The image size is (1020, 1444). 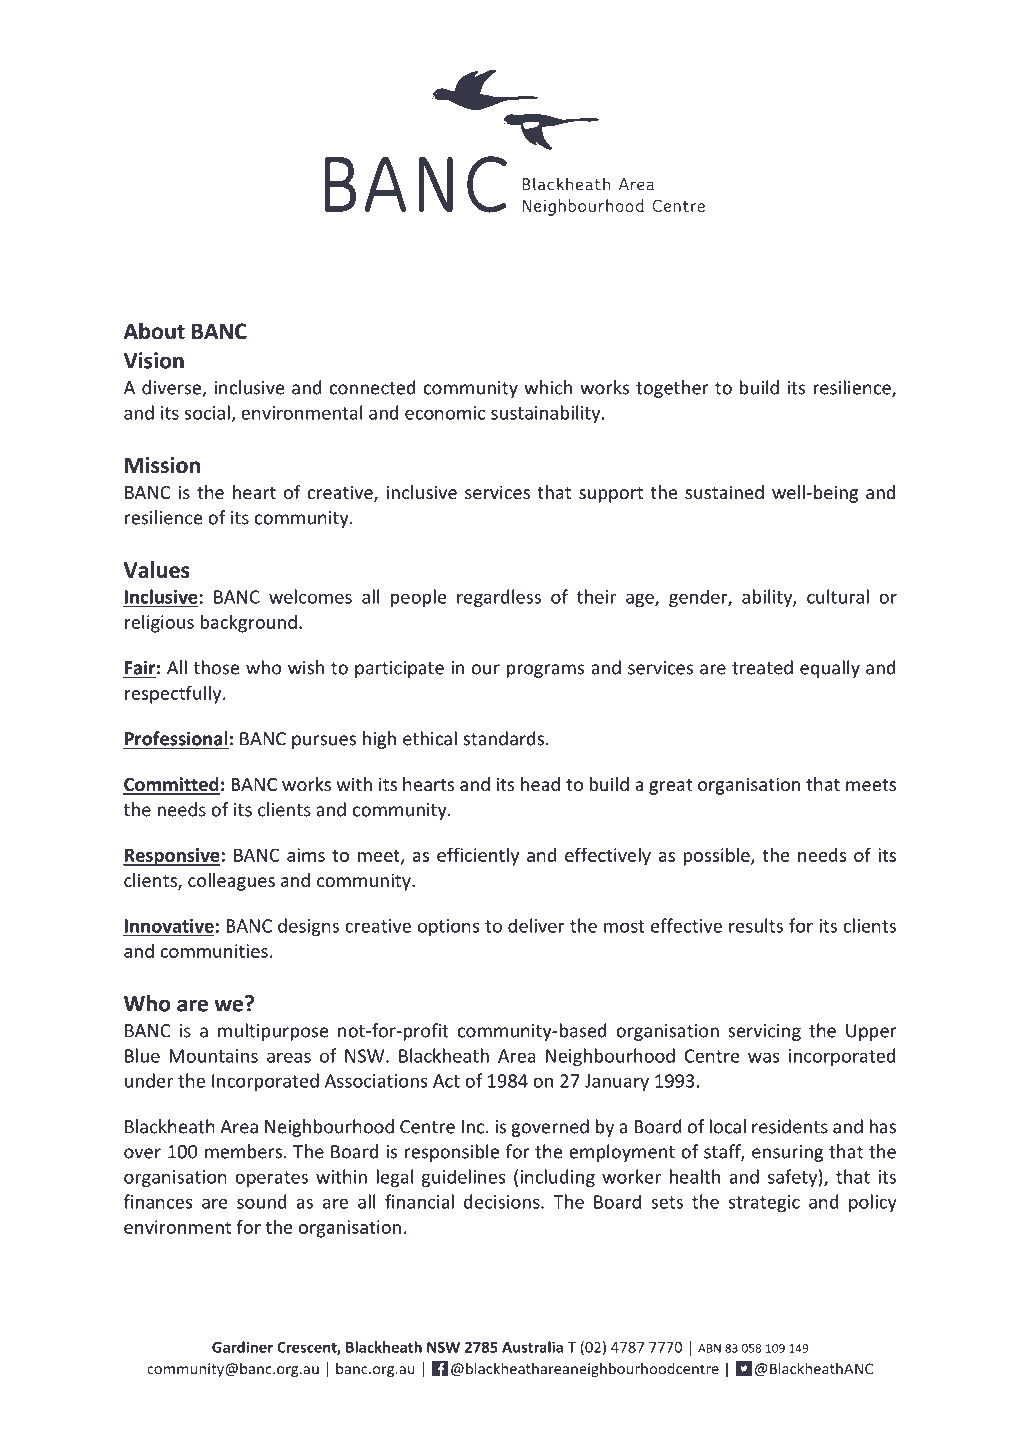 I want to click on which, so click(x=548, y=387).
